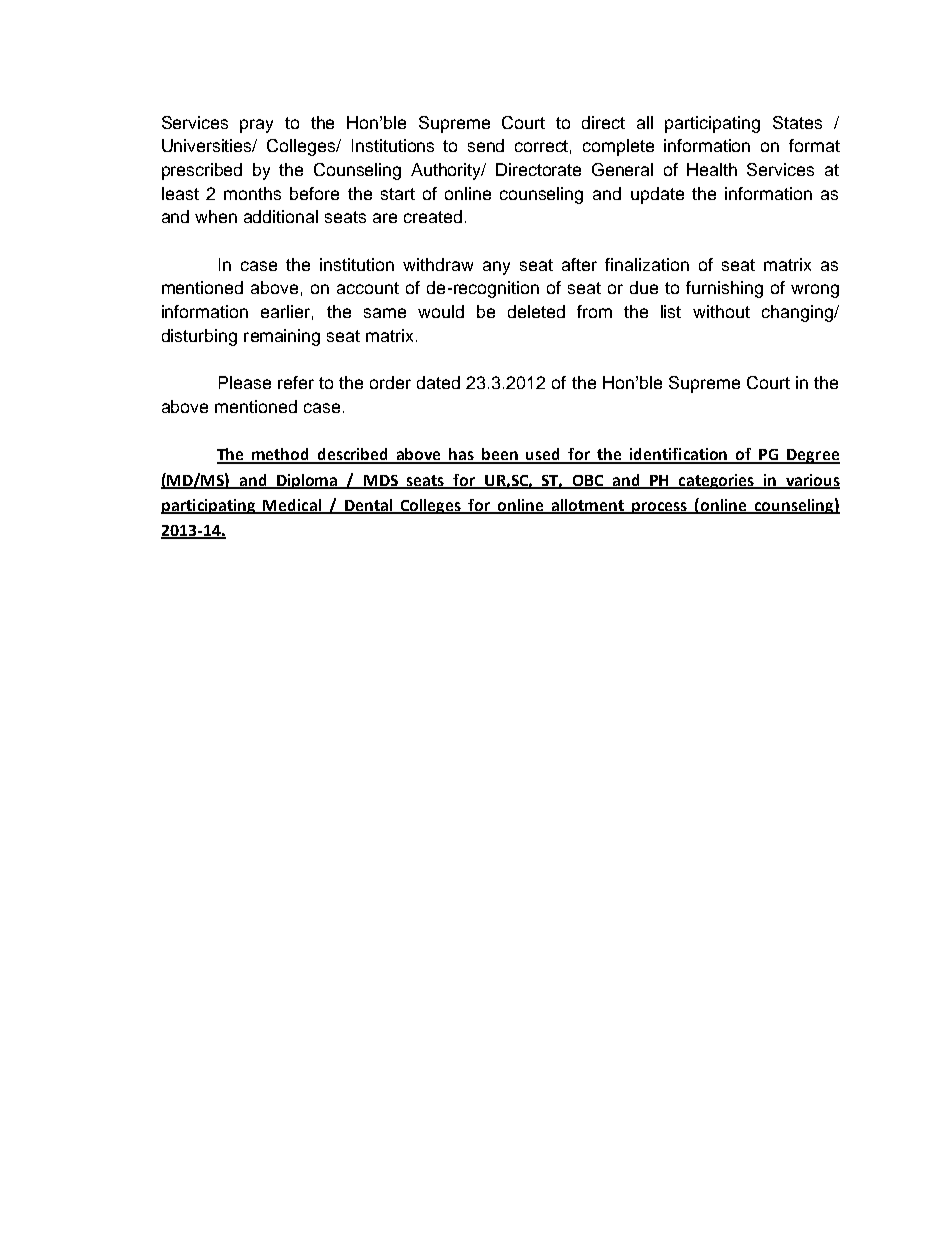  What do you see at coordinates (282, 337) in the image?
I see `remaining` at bounding box center [282, 337].
